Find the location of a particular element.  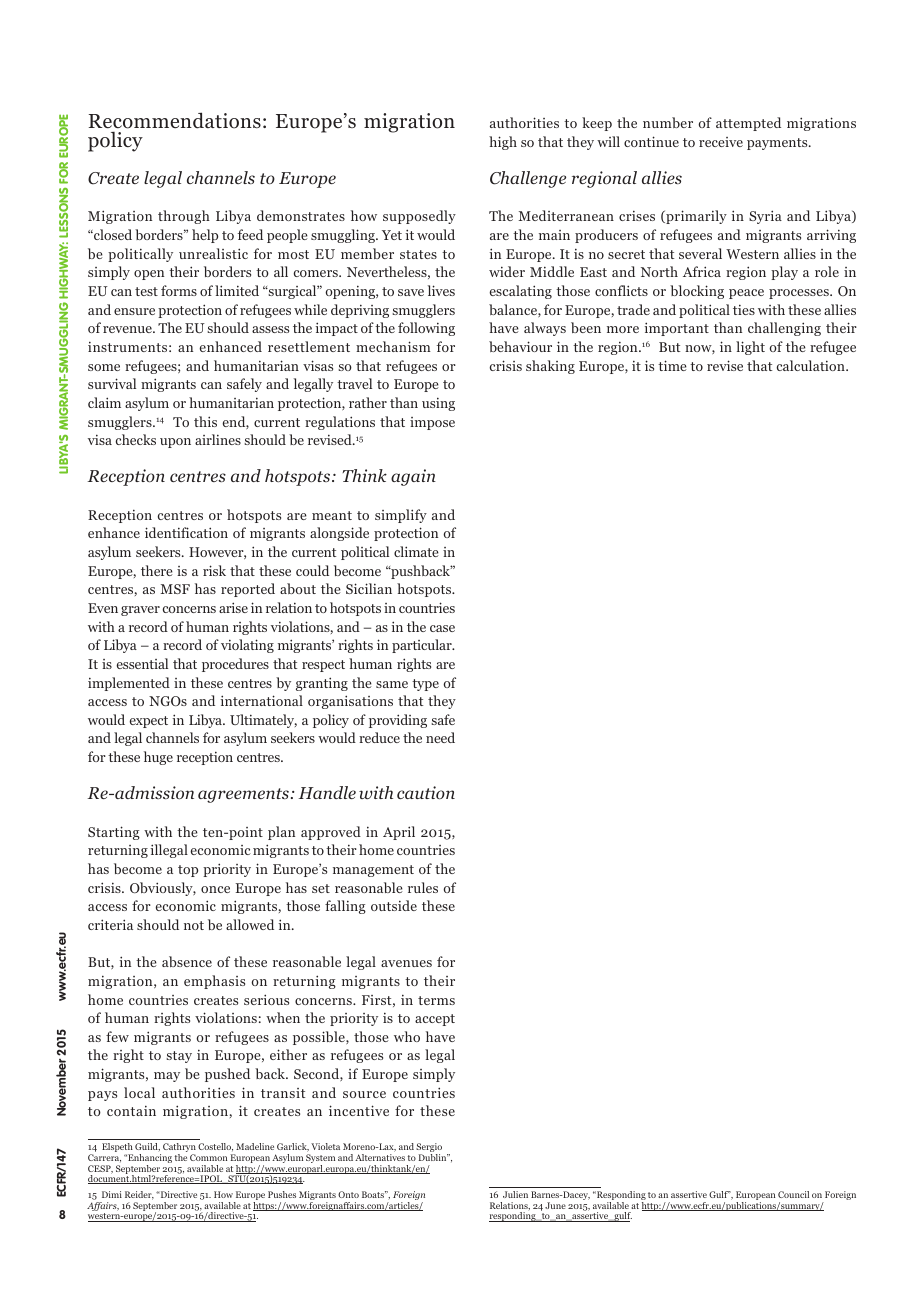

particular is located at coordinates (423, 646).
